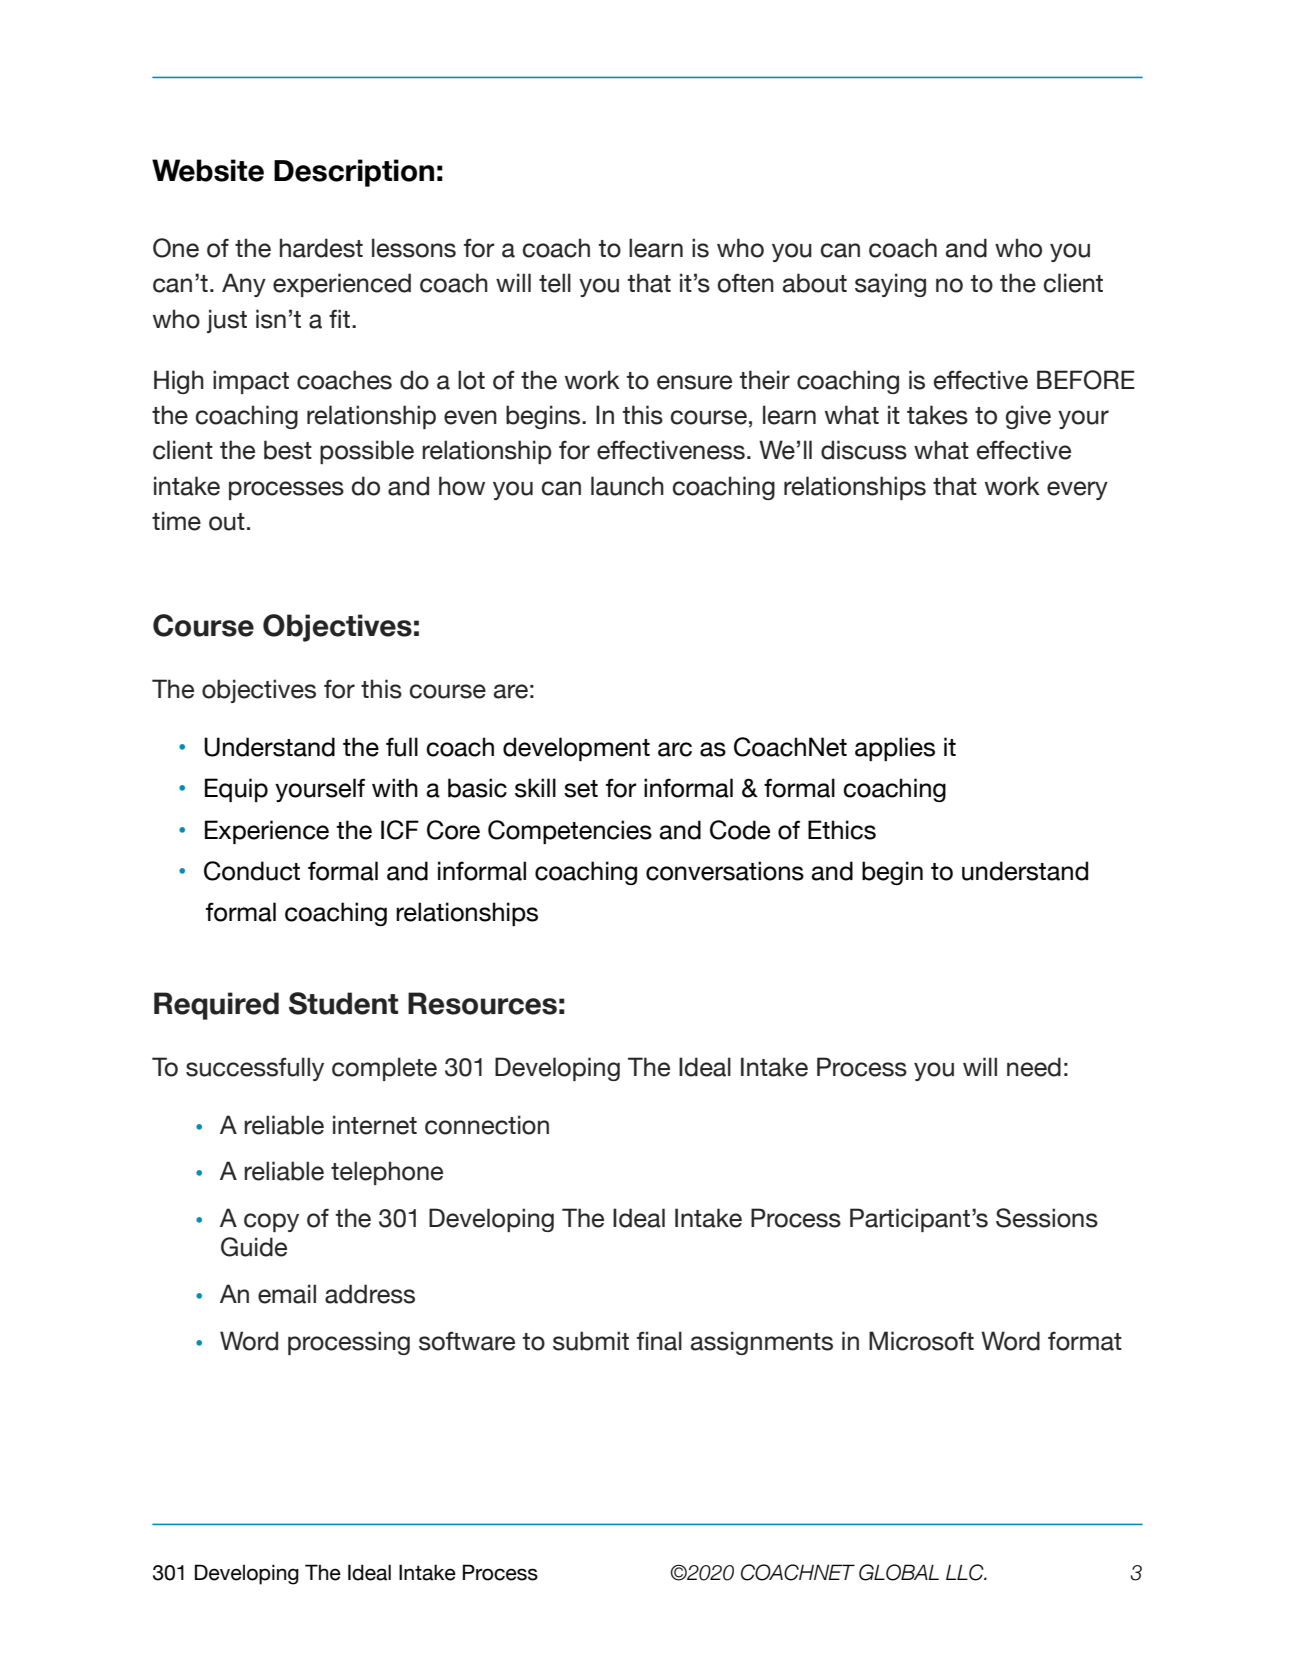 The width and height of the document is (1295, 1676). Describe the element at coordinates (890, 285) in the document. I see `saying` at that location.
